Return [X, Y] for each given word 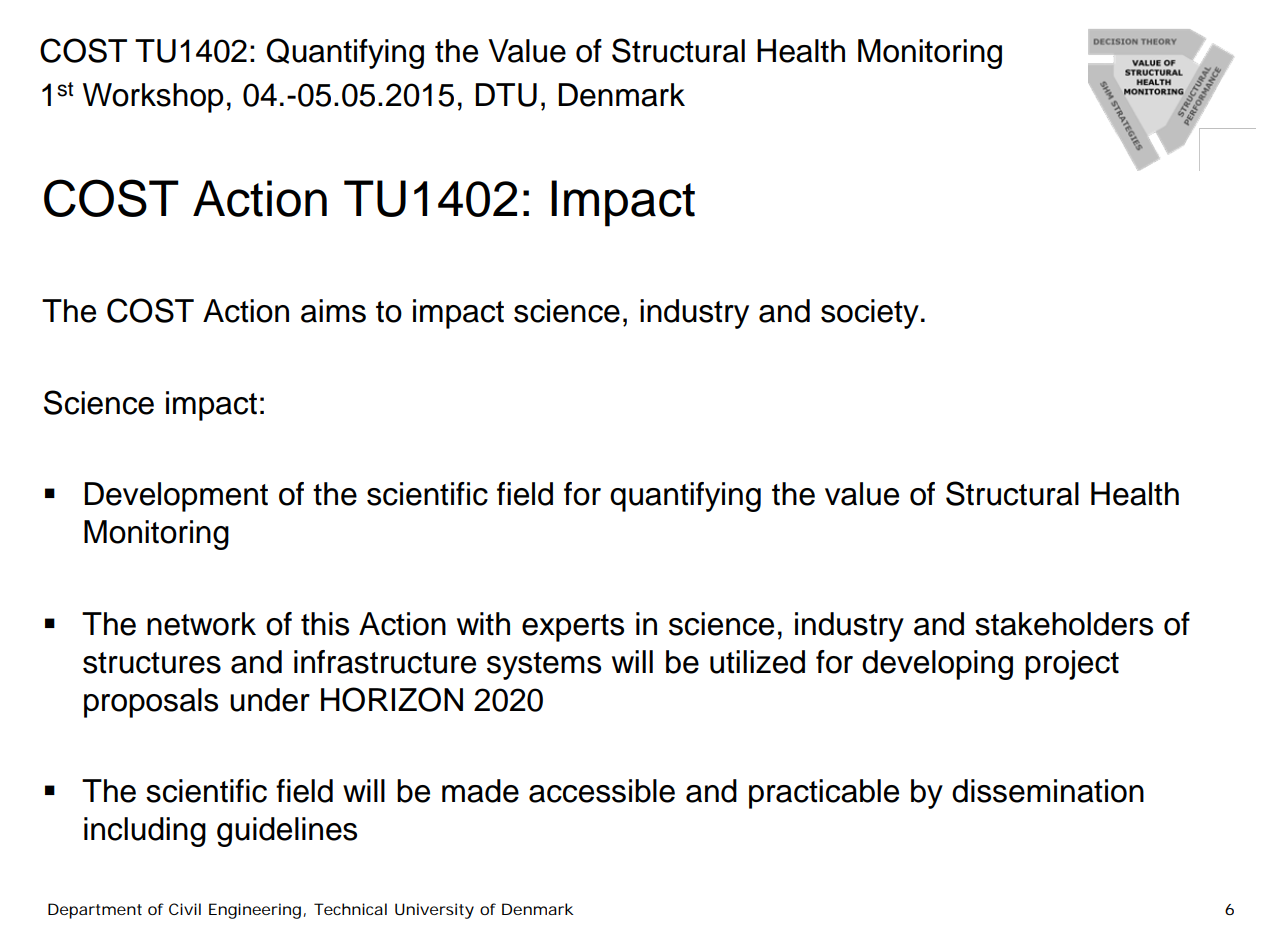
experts [573, 628]
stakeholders [1064, 624]
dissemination [1048, 791]
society [870, 314]
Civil [185, 909]
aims [333, 311]
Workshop [153, 98]
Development [176, 497]
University [434, 911]
